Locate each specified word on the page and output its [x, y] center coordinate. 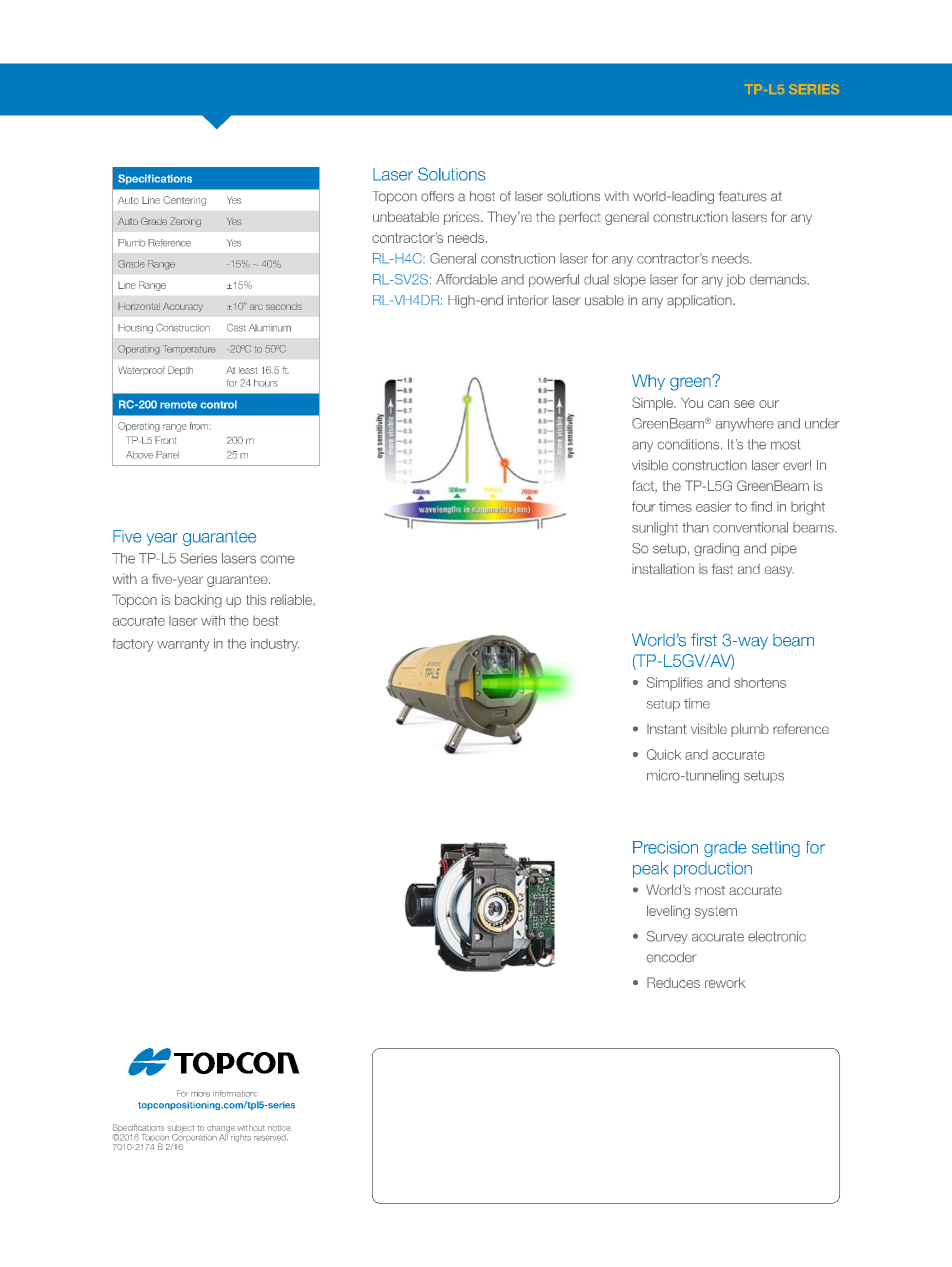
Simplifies [675, 683]
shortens [760, 683]
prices [463, 218]
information [235, 1093]
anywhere [744, 424]
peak [650, 869]
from [199, 426]
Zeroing [185, 222]
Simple [653, 404]
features [743, 196]
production [713, 869]
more [200, 1094]
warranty [183, 645]
